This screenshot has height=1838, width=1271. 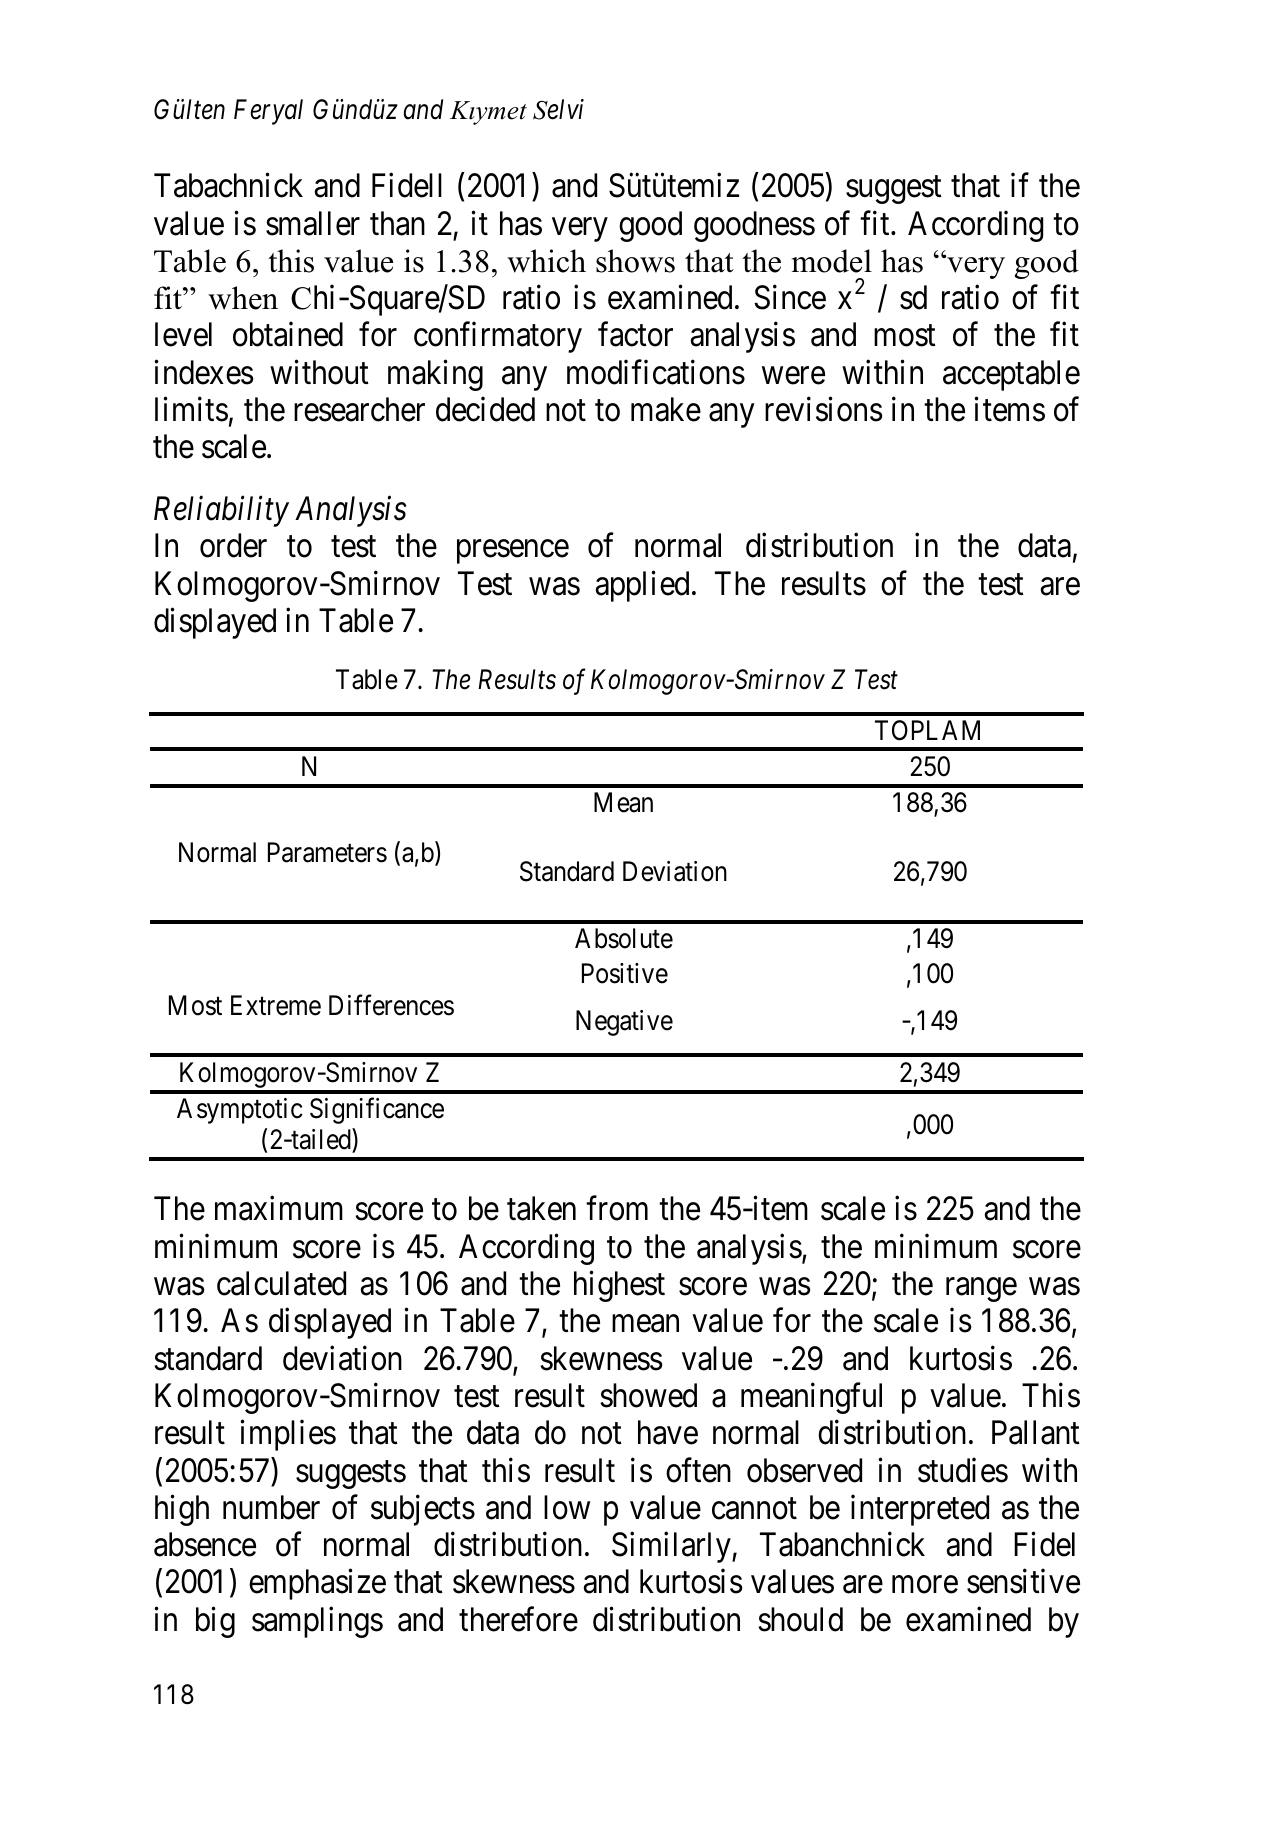 I want to click on range, so click(x=981, y=1290).
